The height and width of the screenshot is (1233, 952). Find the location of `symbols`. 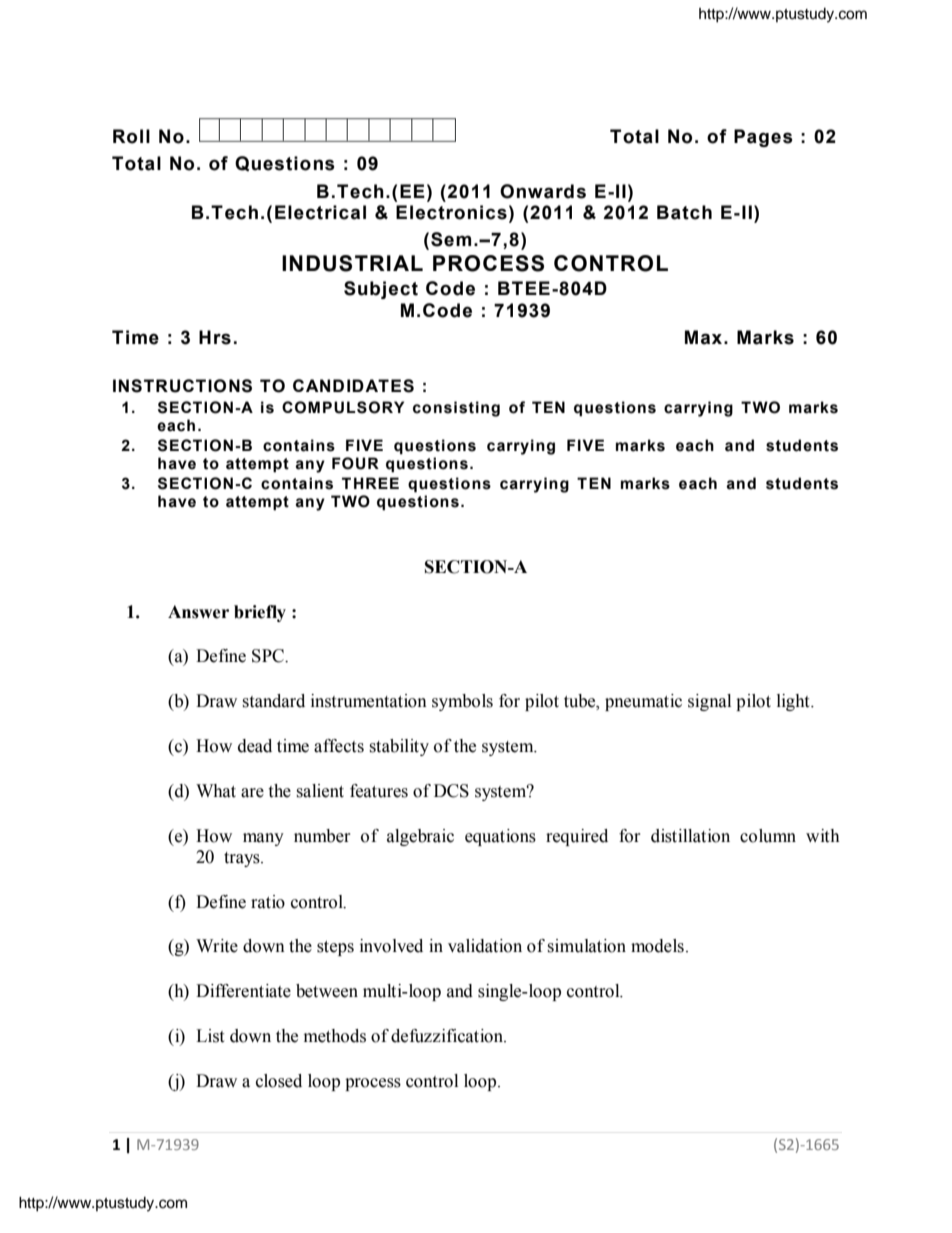

symbols is located at coordinates (462, 702).
